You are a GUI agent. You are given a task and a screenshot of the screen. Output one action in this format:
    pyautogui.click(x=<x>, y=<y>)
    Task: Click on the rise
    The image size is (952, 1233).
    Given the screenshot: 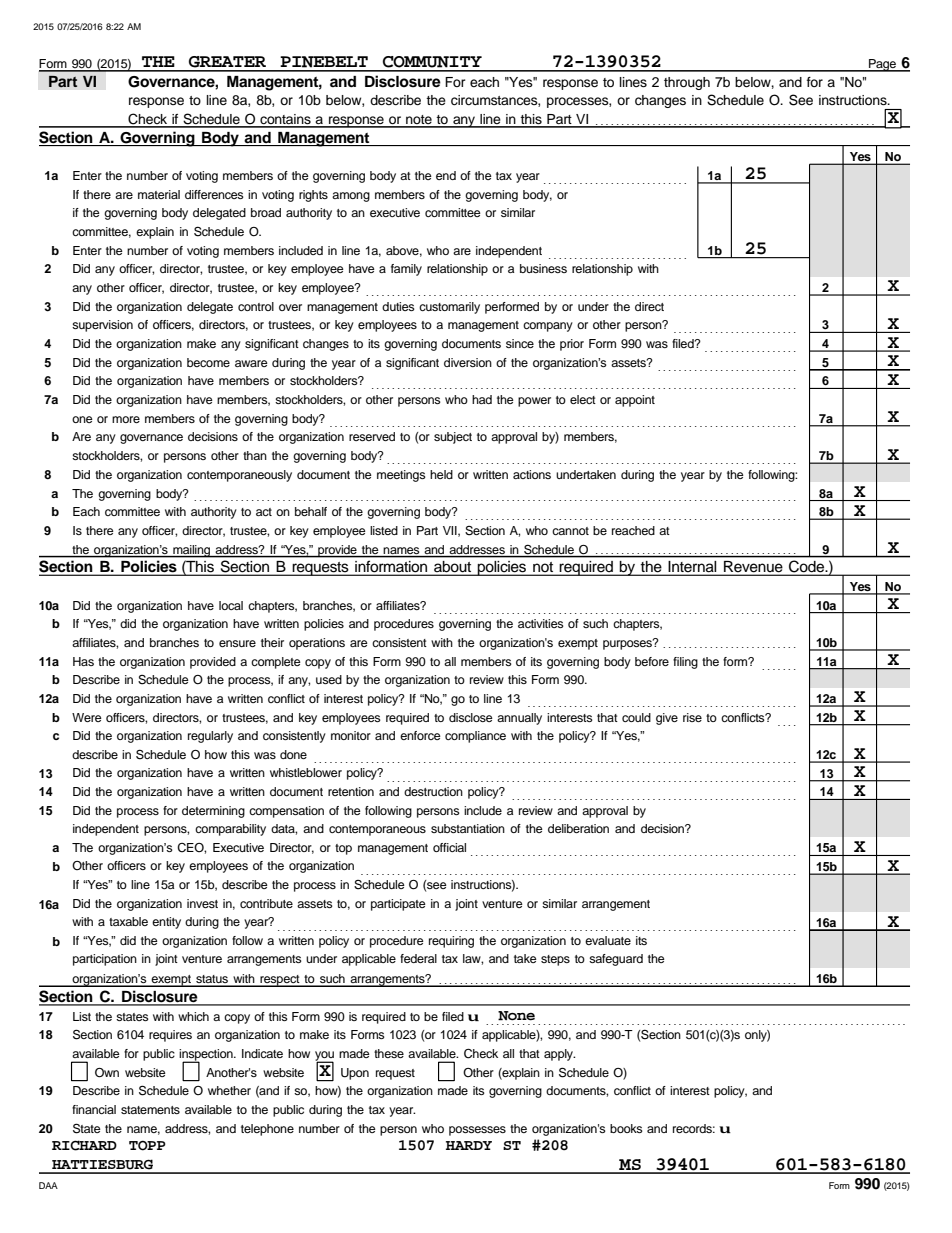 What is the action you would take?
    pyautogui.click(x=692, y=717)
